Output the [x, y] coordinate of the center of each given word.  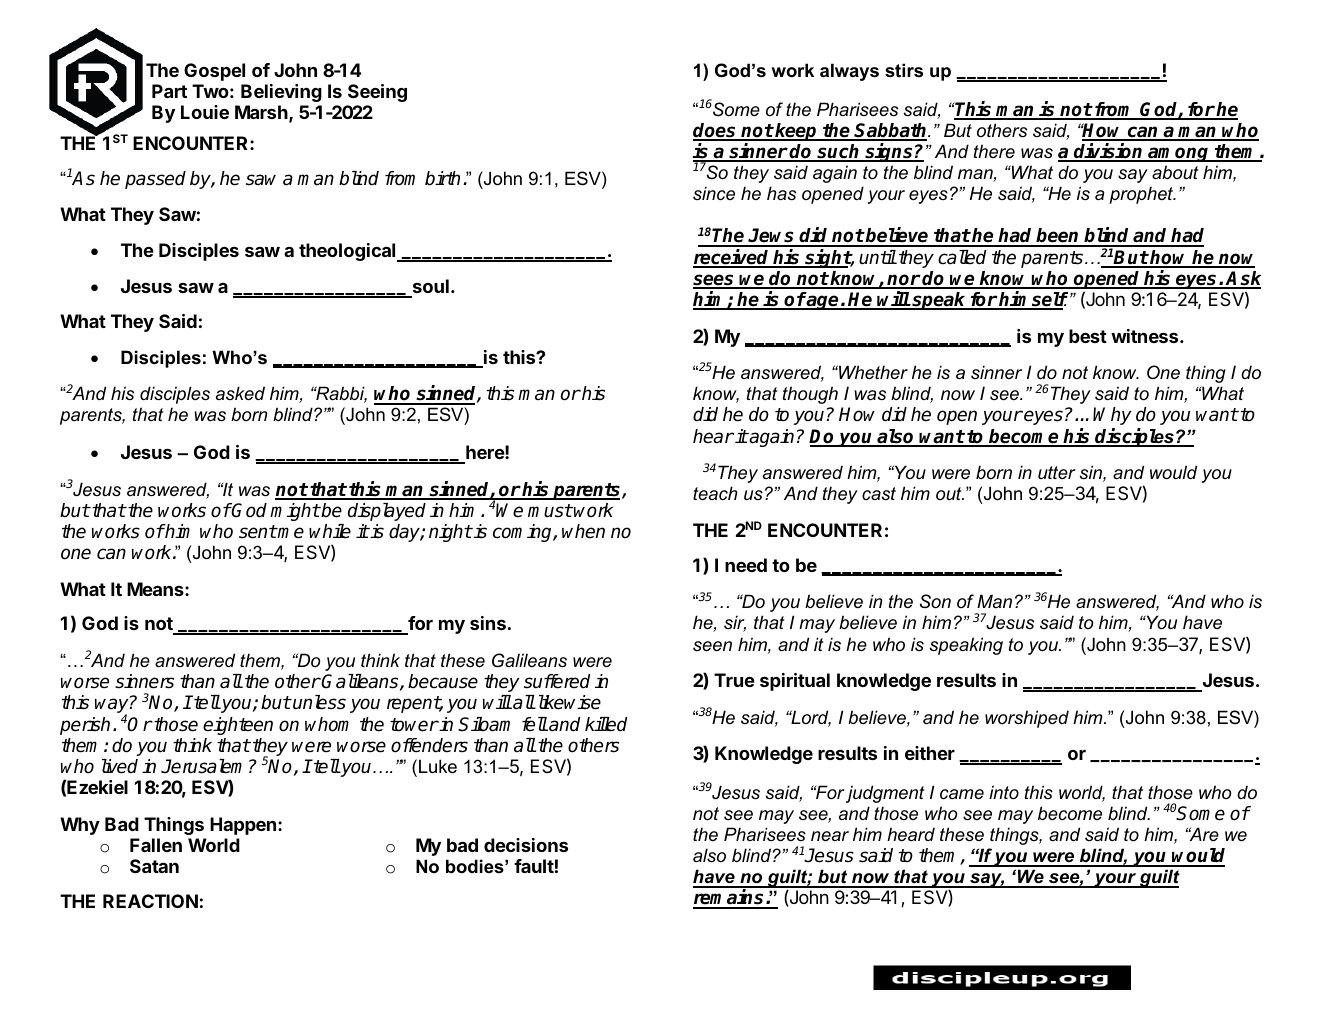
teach [715, 493]
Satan [154, 866]
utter [1057, 473]
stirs [904, 70]
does [716, 131]
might [295, 512]
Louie [205, 112]
